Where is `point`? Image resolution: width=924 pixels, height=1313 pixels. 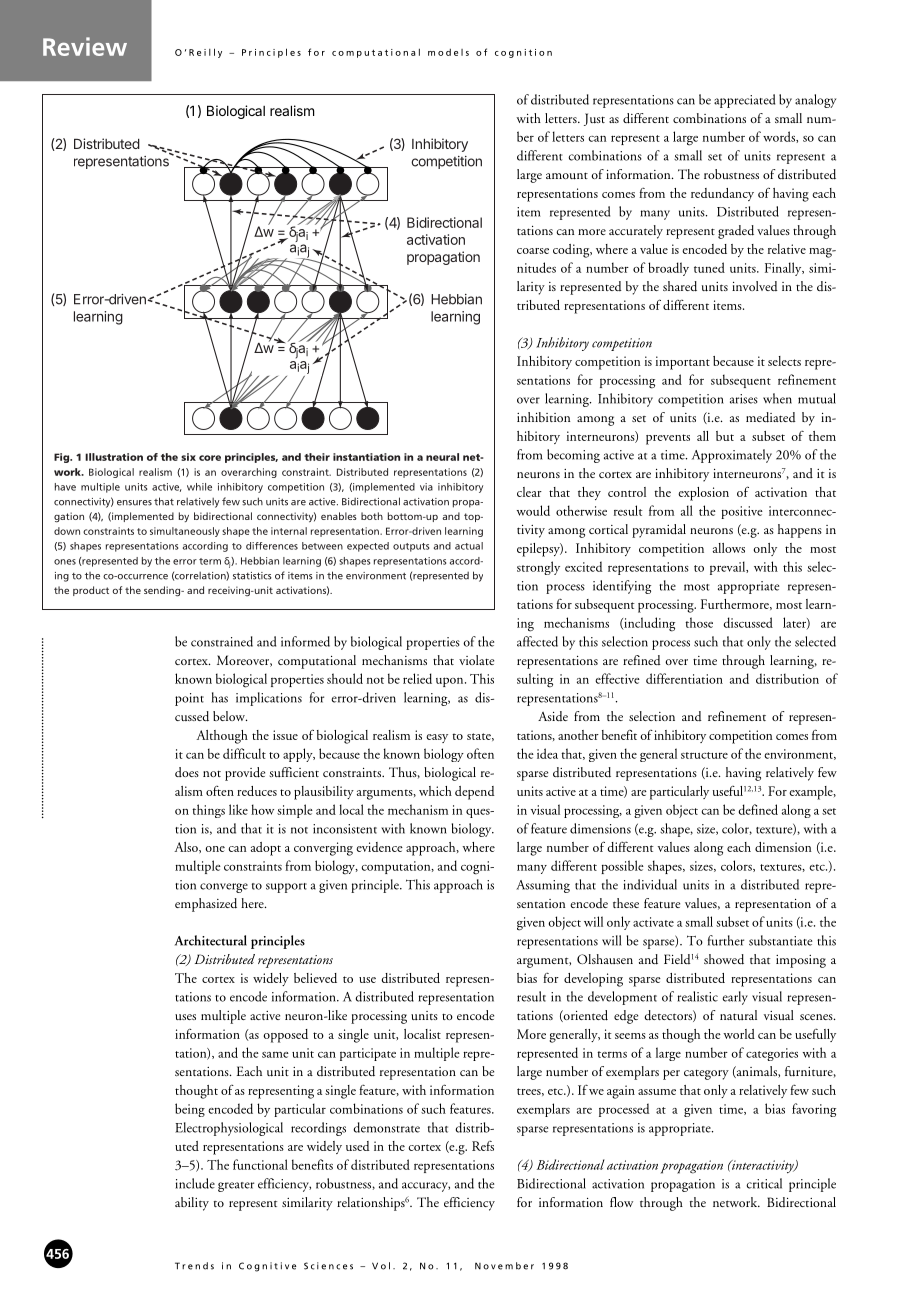 point is located at coordinates (189, 699).
